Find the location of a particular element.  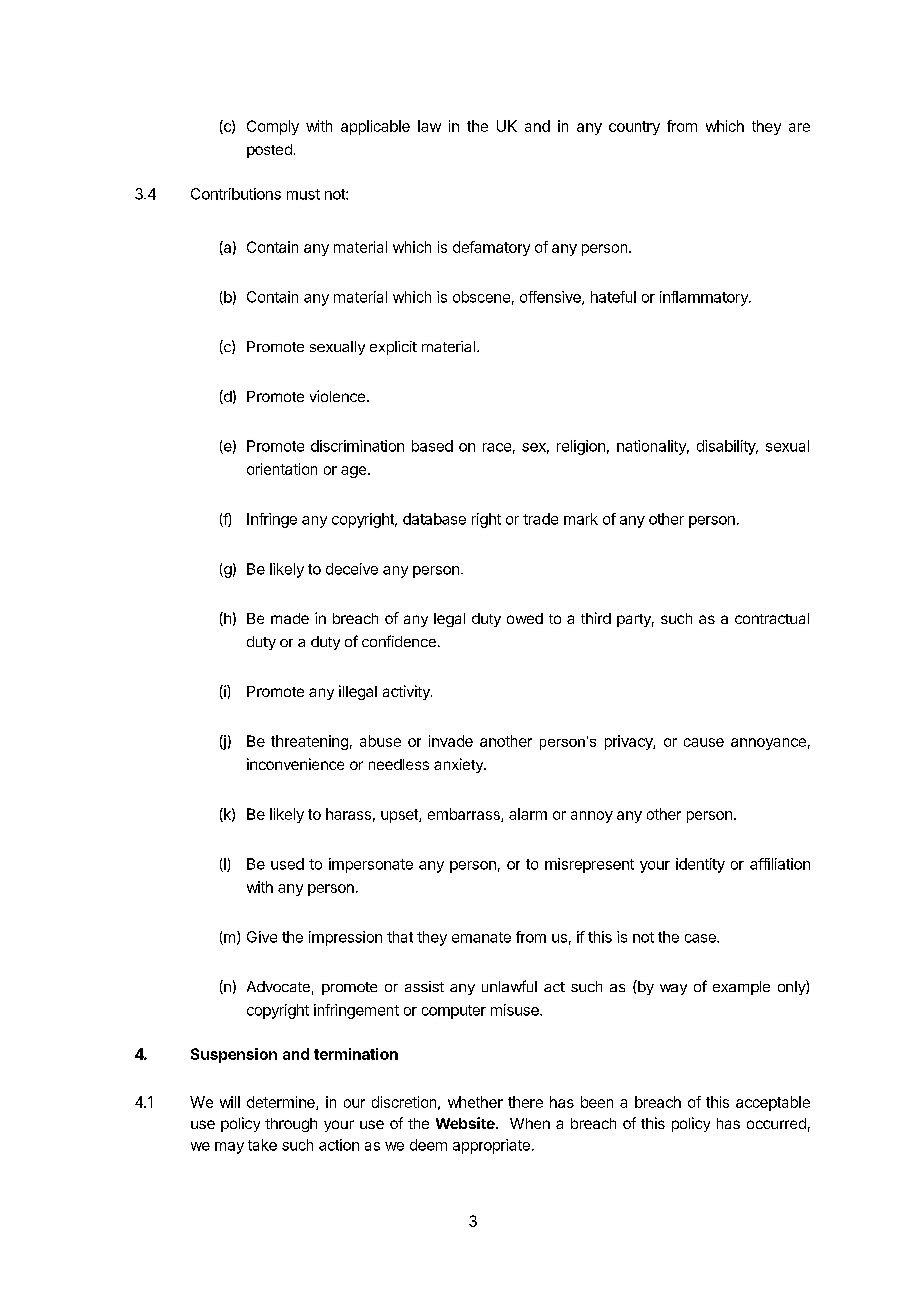

violence is located at coordinates (337, 396).
